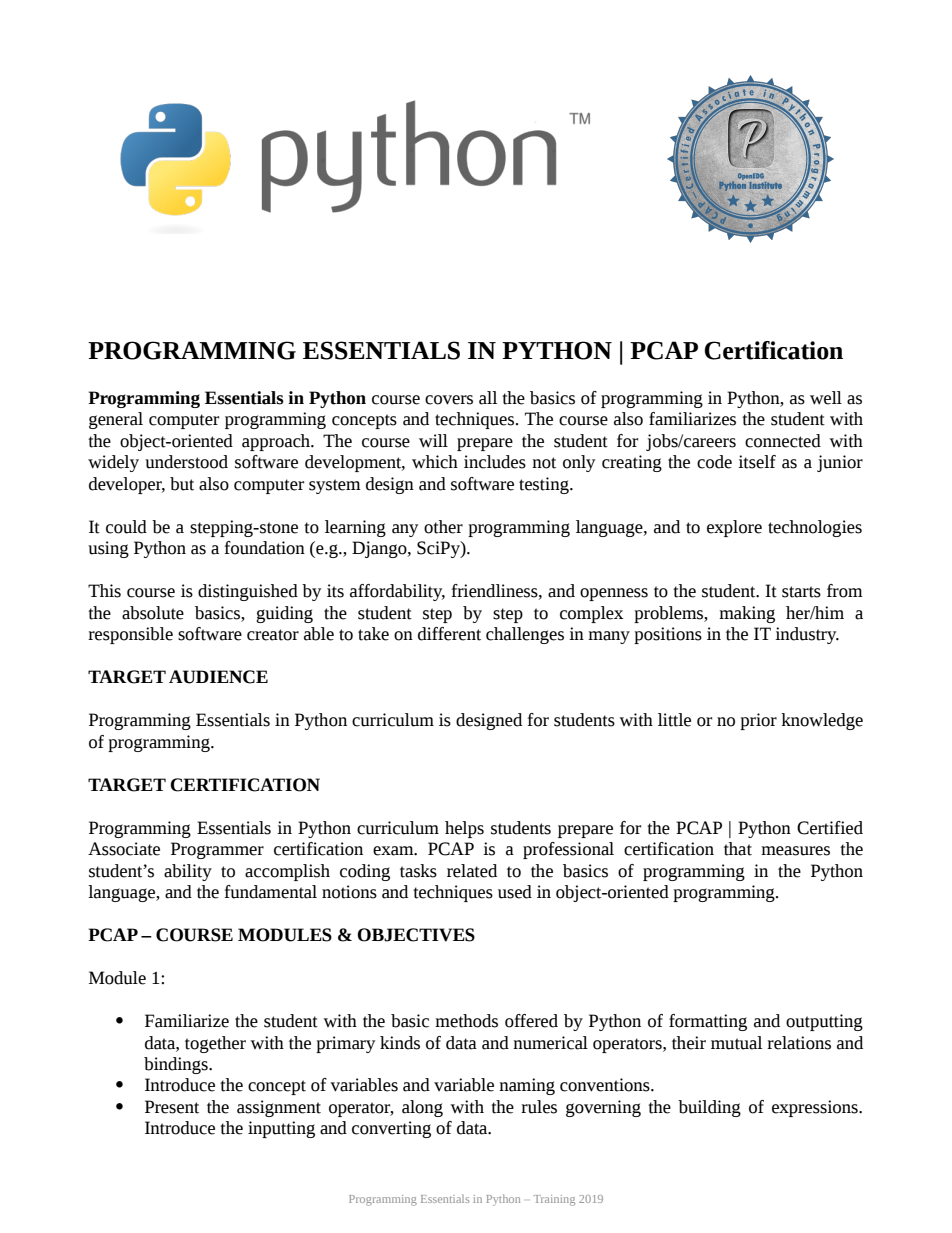 This page has height=1233, width=952. Describe the element at coordinates (215, 1044) in the page. I see `together` at that location.
